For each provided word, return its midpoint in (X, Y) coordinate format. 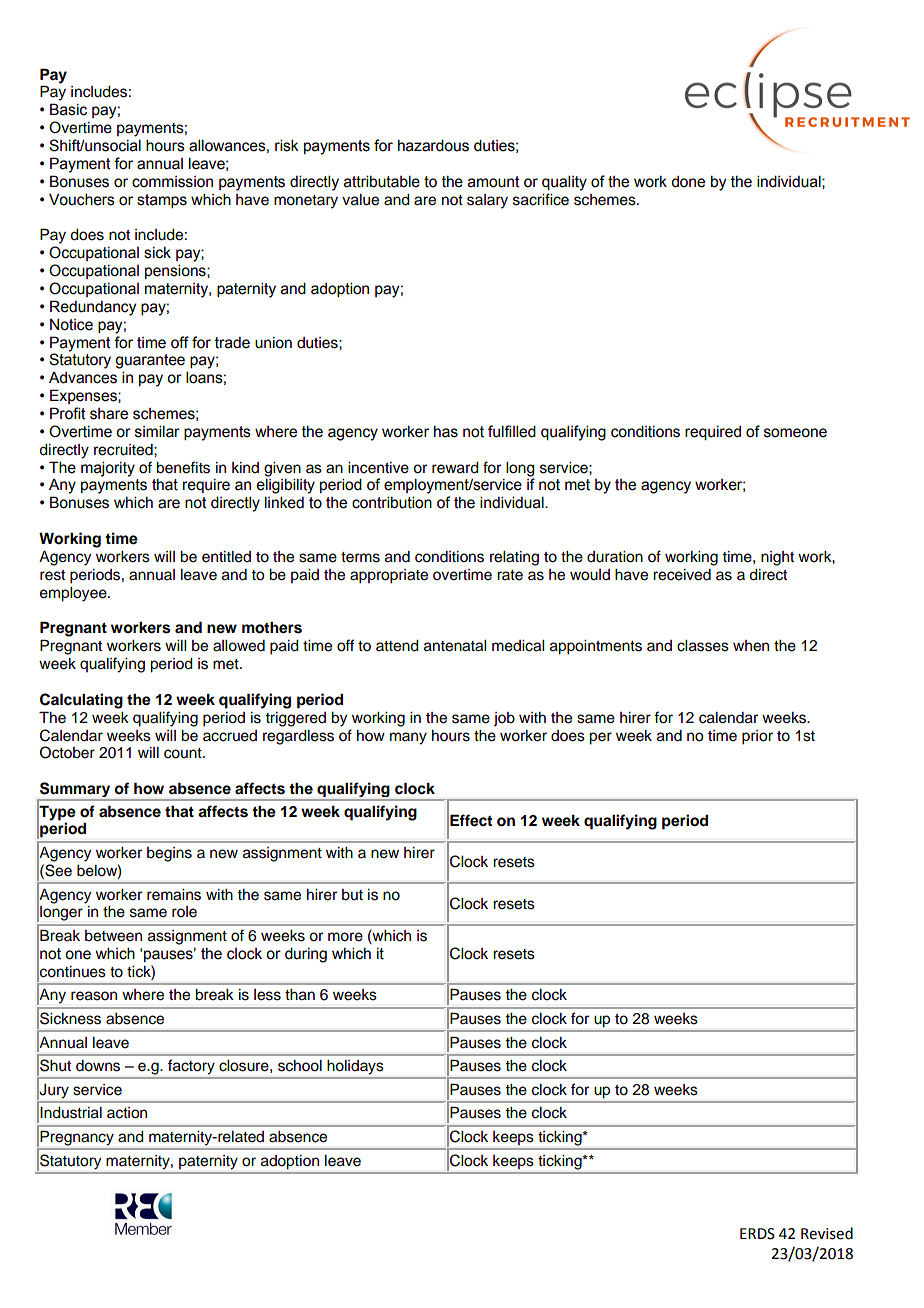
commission (172, 182)
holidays (355, 1067)
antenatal (455, 646)
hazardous (433, 145)
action (127, 1113)
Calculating (81, 701)
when (751, 646)
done (688, 182)
